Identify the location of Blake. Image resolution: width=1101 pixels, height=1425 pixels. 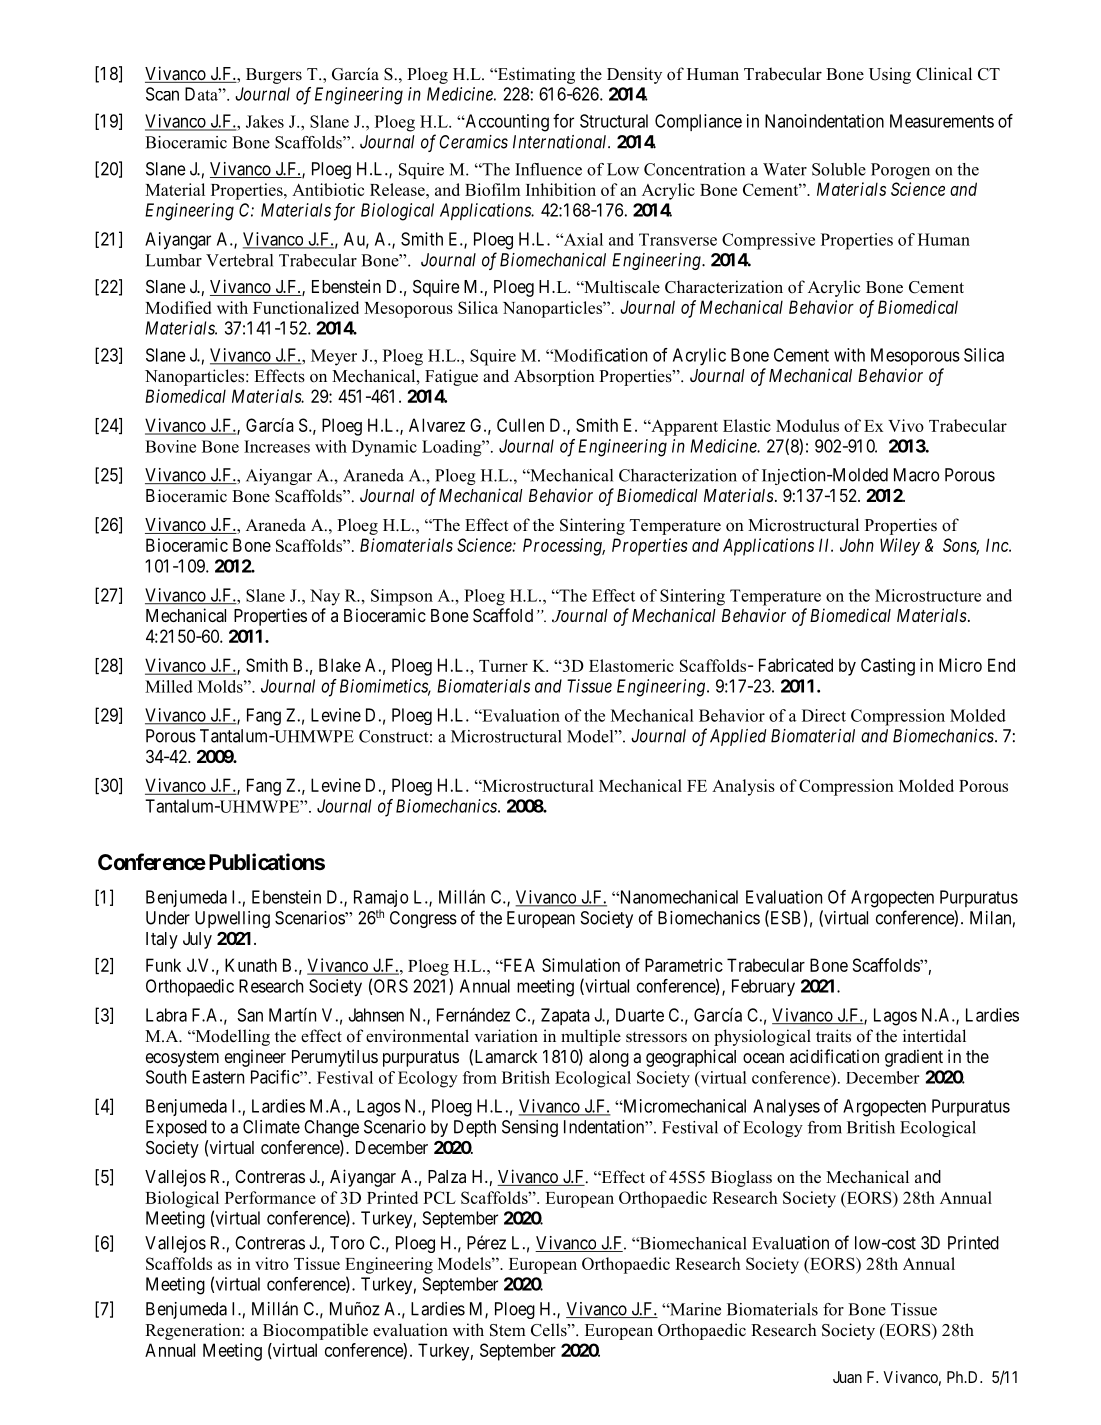
(340, 665).
